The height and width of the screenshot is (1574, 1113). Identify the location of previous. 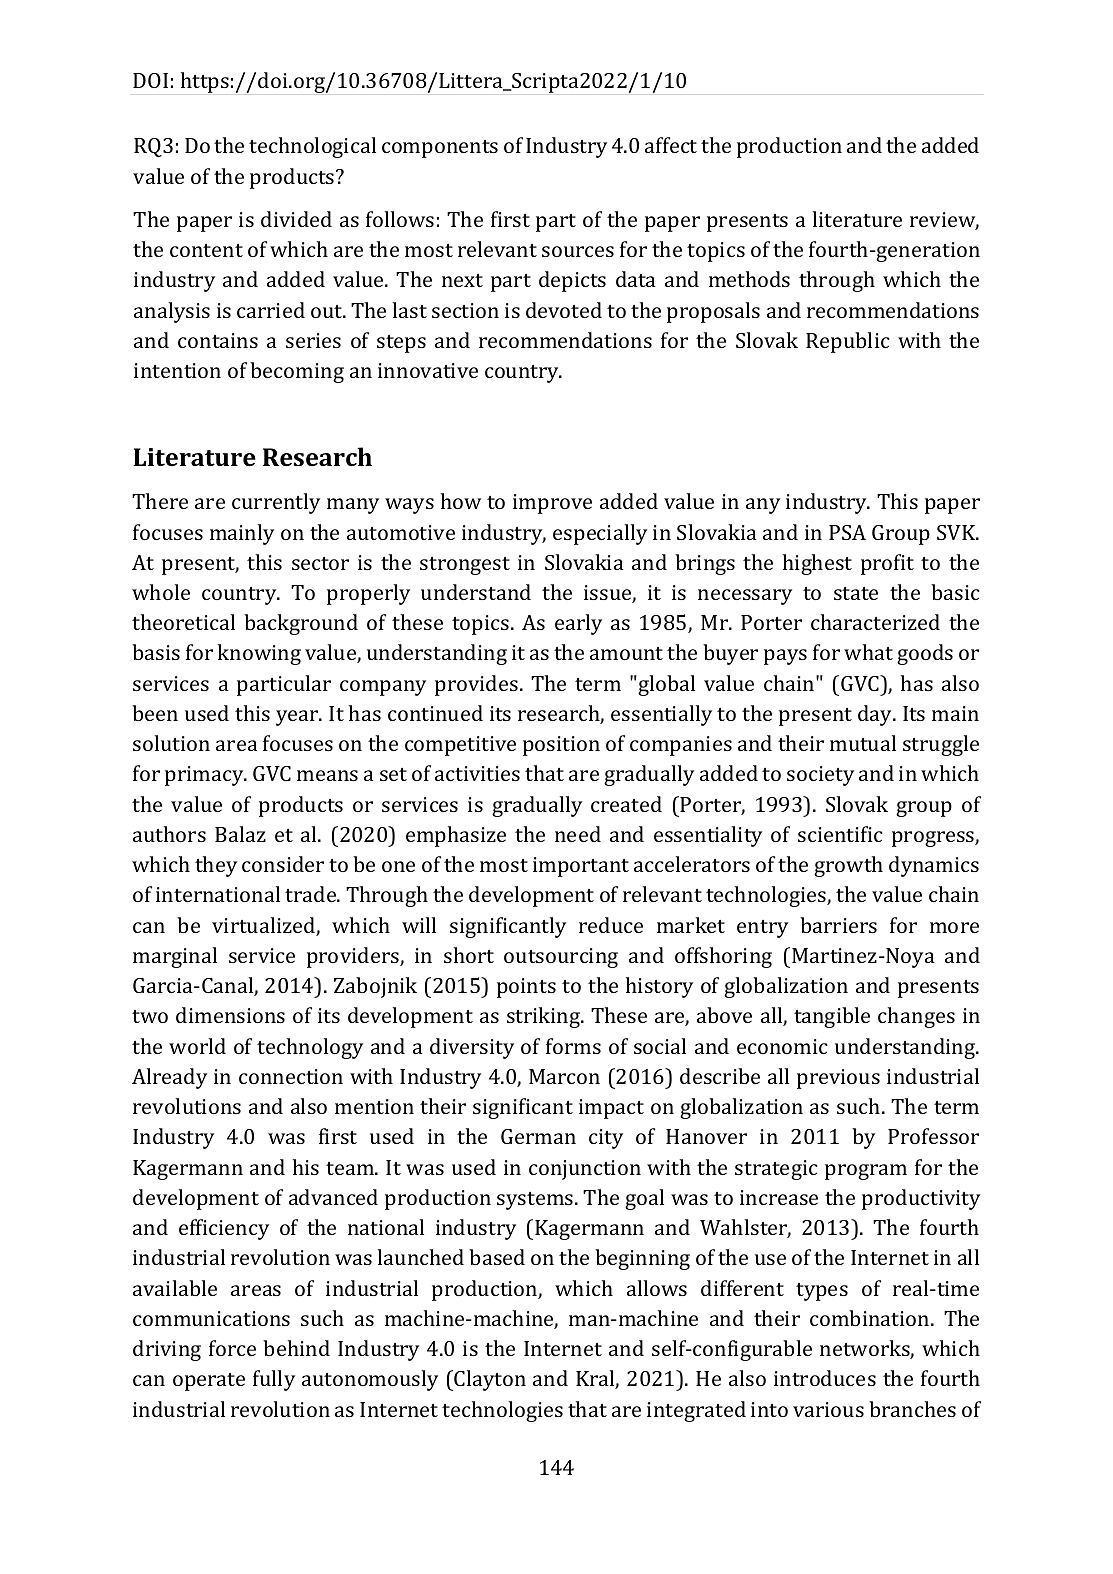
(838, 1079).
